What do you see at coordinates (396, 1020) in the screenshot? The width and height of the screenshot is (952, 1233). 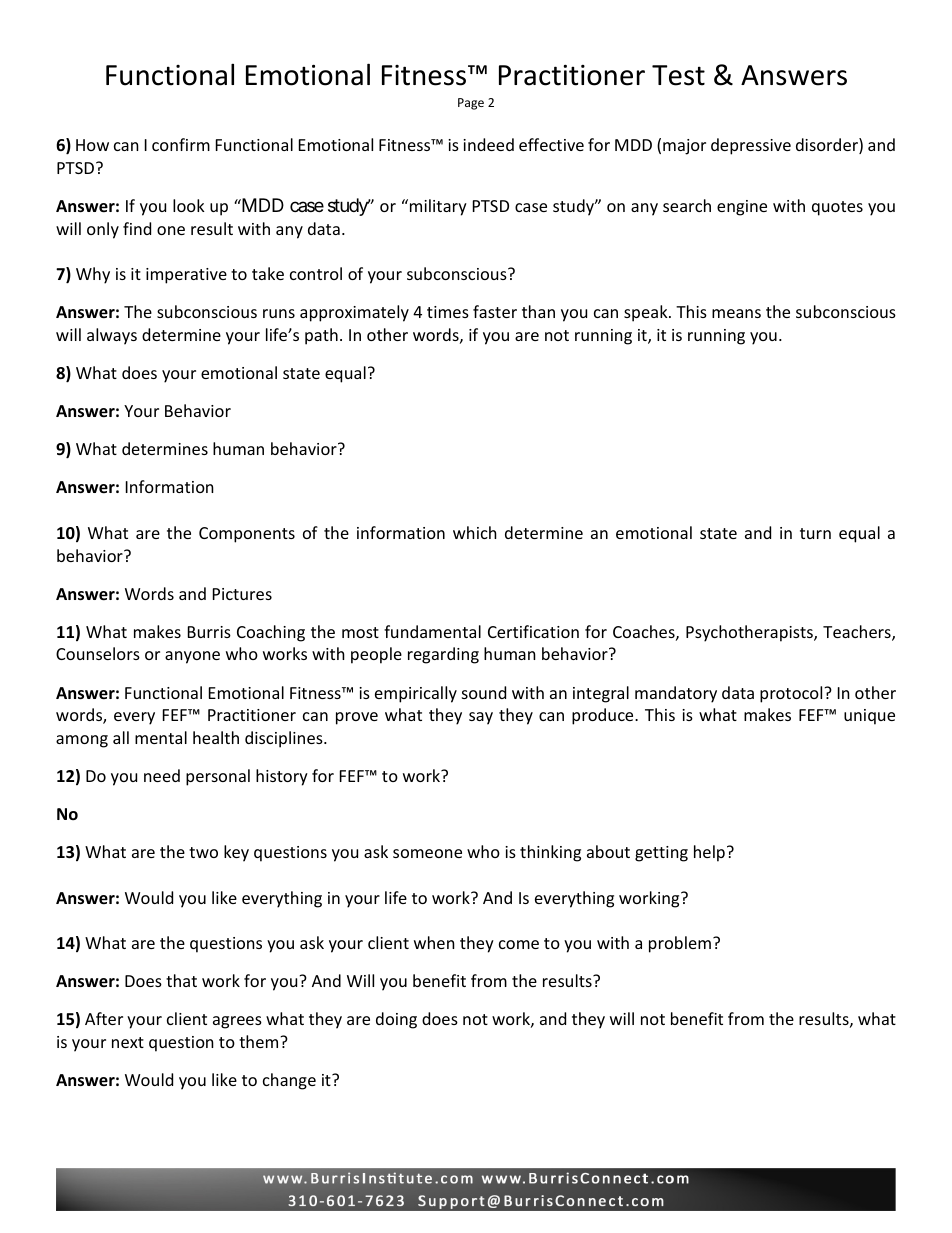 I see `doing` at bounding box center [396, 1020].
